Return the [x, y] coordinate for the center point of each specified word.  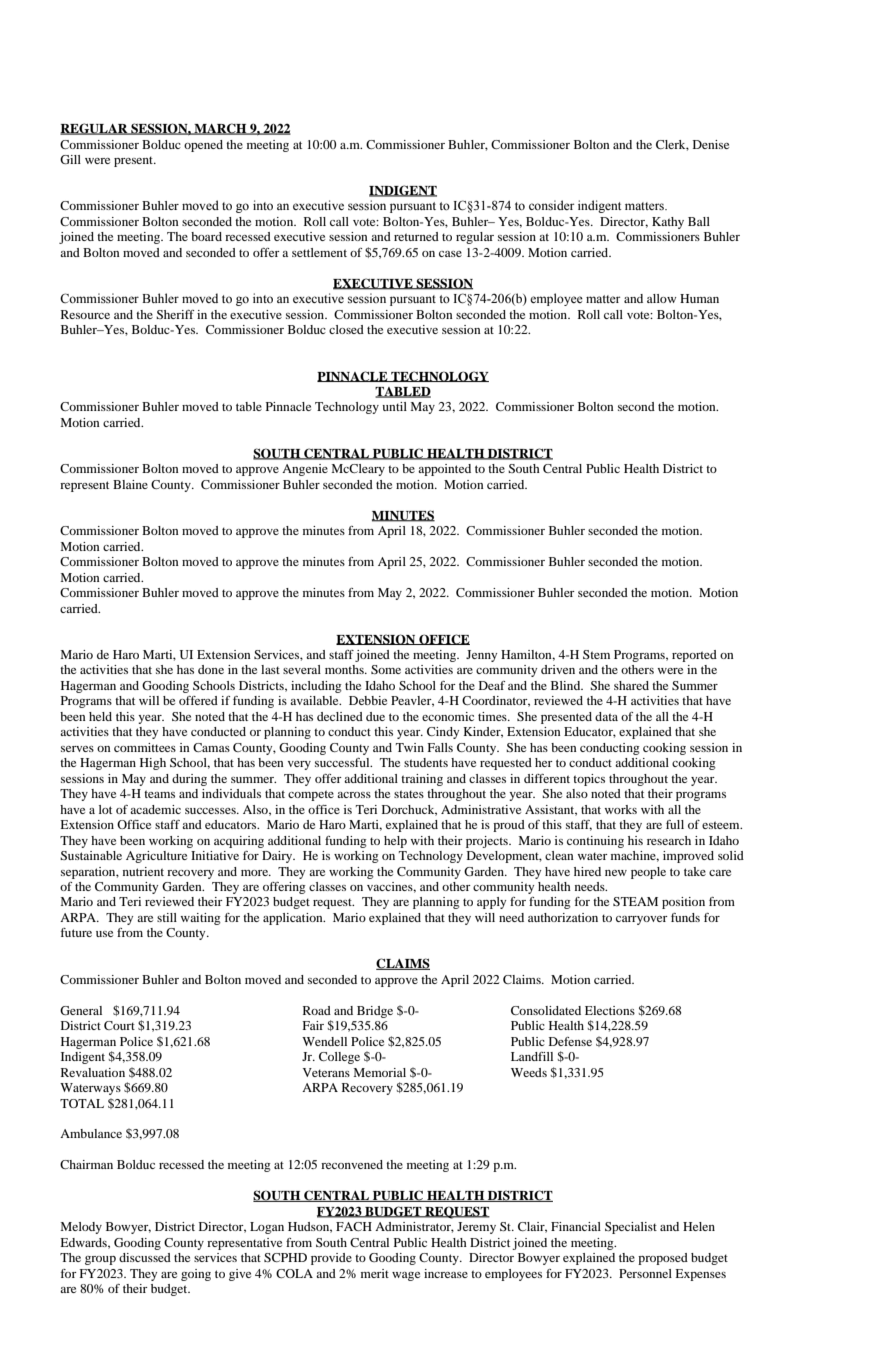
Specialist [631, 1228]
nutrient [143, 871]
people [648, 873]
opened [203, 146]
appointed [444, 470]
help [395, 842]
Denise [711, 144]
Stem [596, 654]
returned [416, 236]
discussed [145, 1257]
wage [406, 1276]
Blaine [130, 484]
